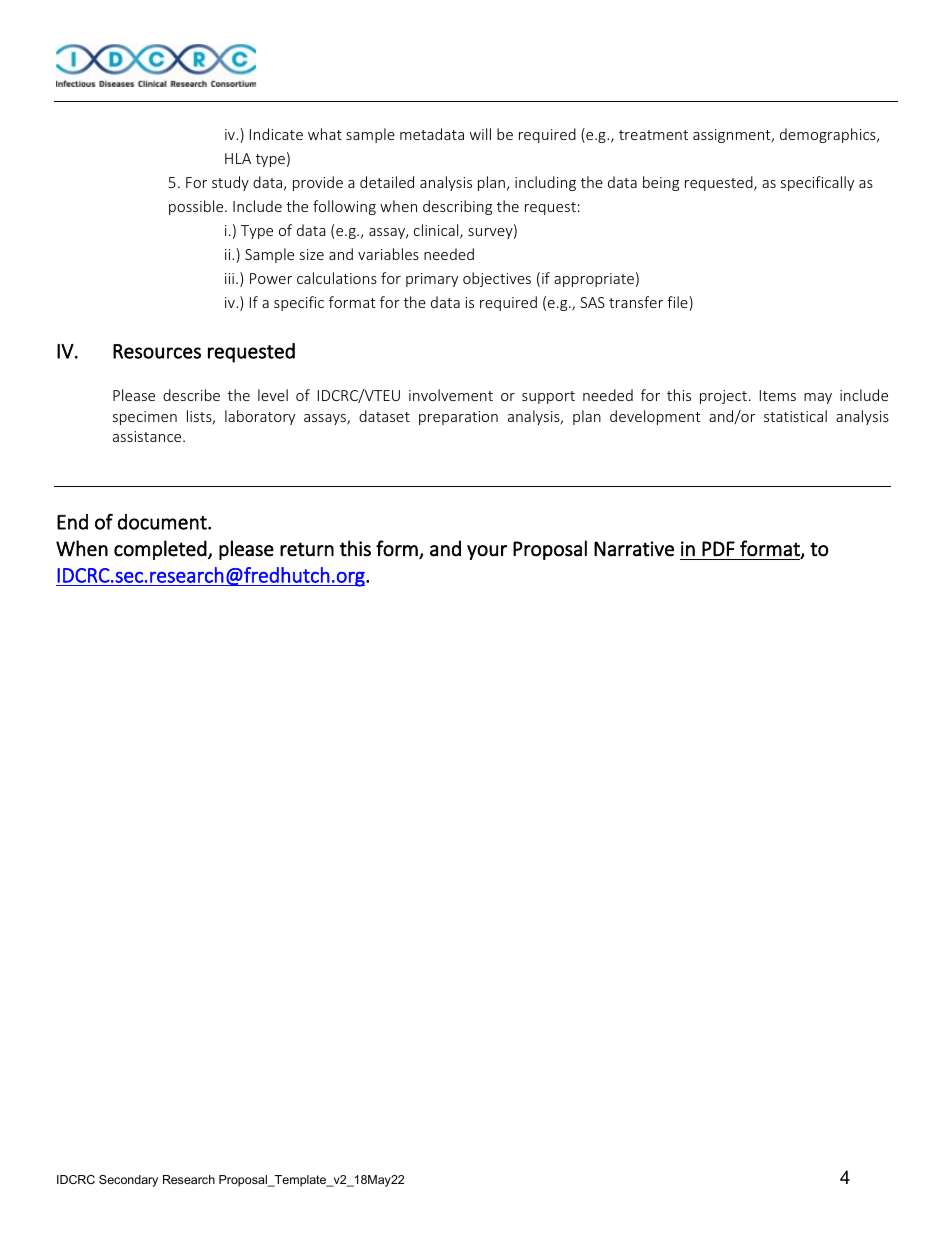 This screenshot has height=1233, width=952. Describe the element at coordinates (634, 549) in the screenshot. I see `Narrative` at that location.
